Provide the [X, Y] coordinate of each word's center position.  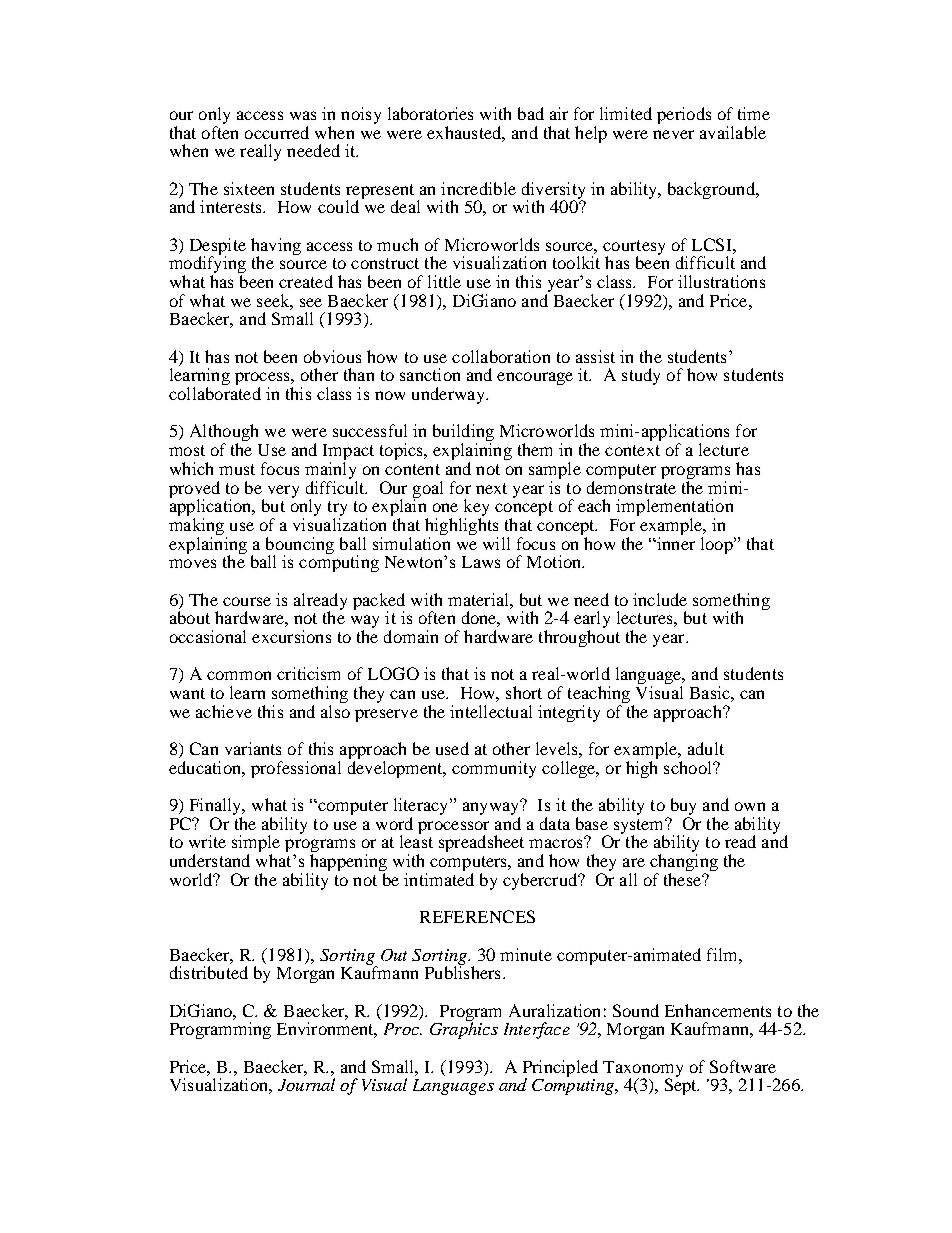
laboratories [430, 113]
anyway [492, 809]
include [660, 599]
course [247, 601]
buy [681, 808]
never [673, 134]
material [479, 599]
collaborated [215, 393]
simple [256, 845]
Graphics [464, 1029]
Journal [306, 1084]
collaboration [501, 356]
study [641, 376]
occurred [277, 132]
